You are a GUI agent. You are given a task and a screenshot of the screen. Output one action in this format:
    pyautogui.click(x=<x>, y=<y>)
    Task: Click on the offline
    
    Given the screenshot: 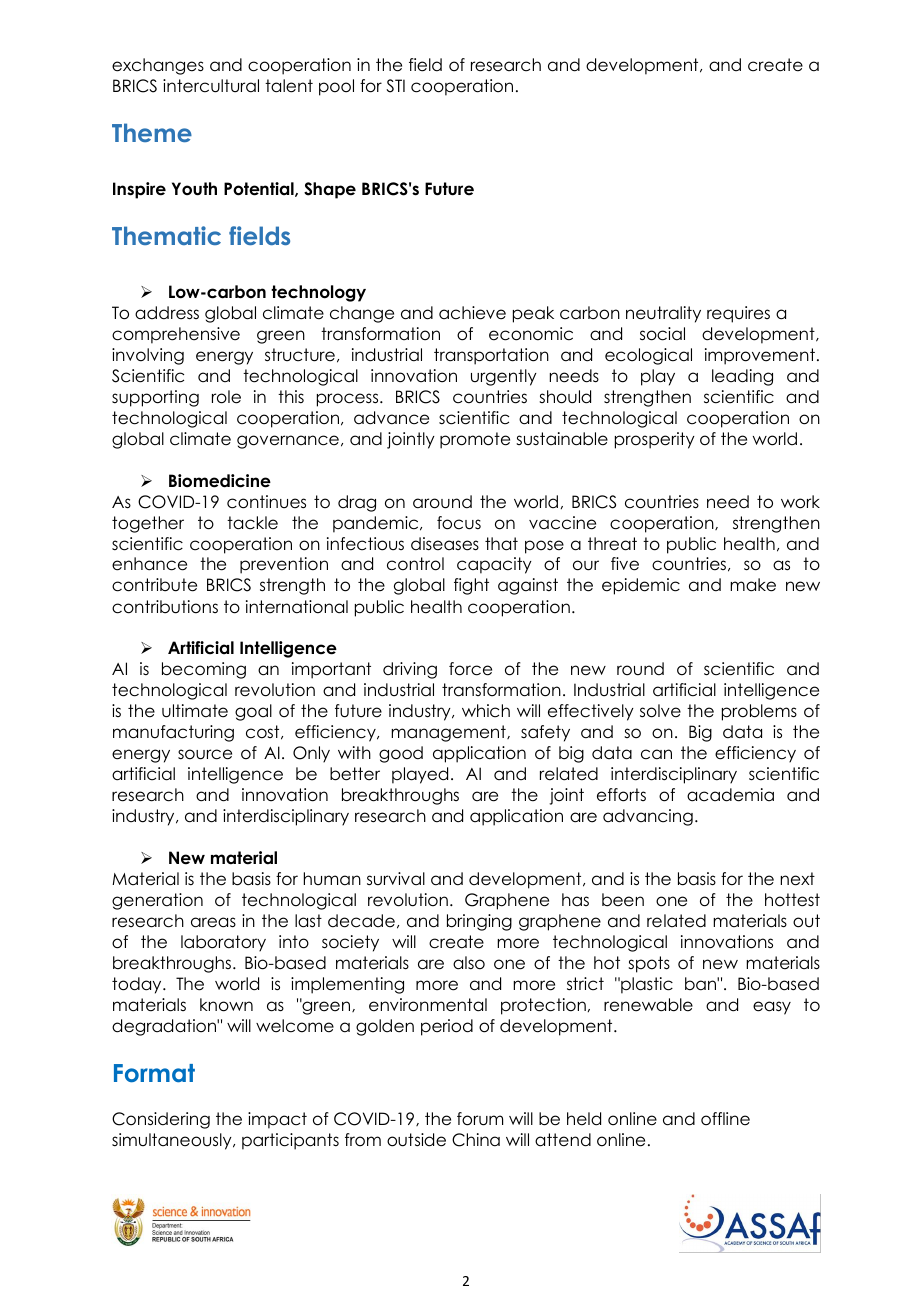 What is the action you would take?
    pyautogui.click(x=725, y=1119)
